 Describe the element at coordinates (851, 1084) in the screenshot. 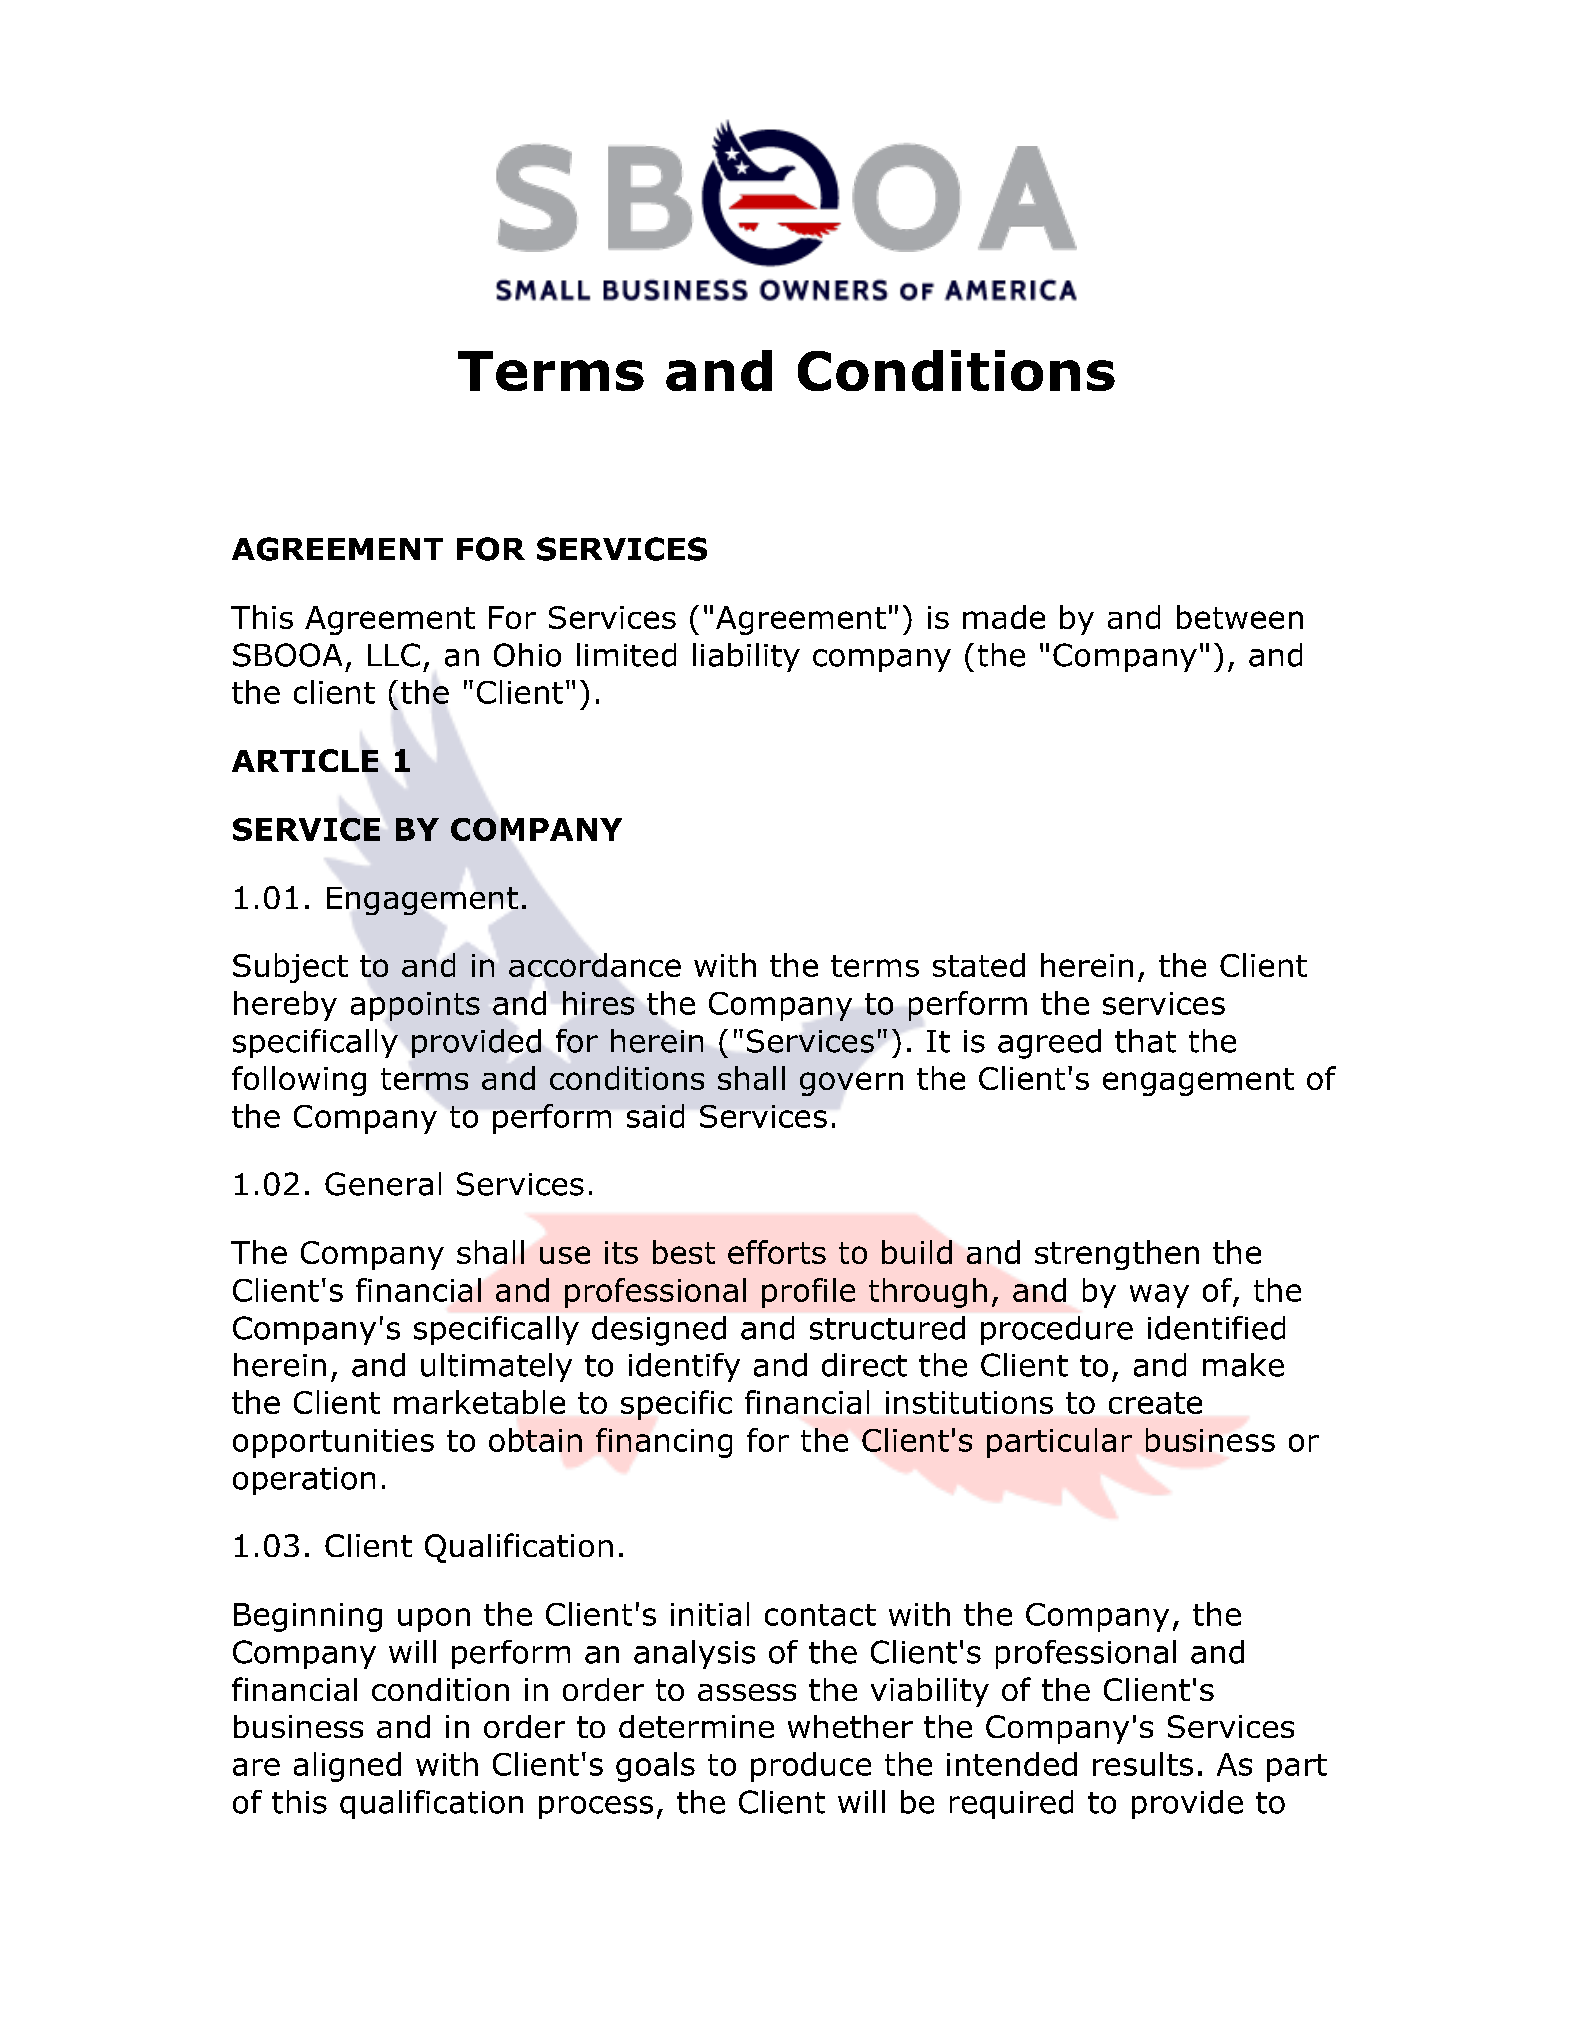

I see `govern` at that location.
